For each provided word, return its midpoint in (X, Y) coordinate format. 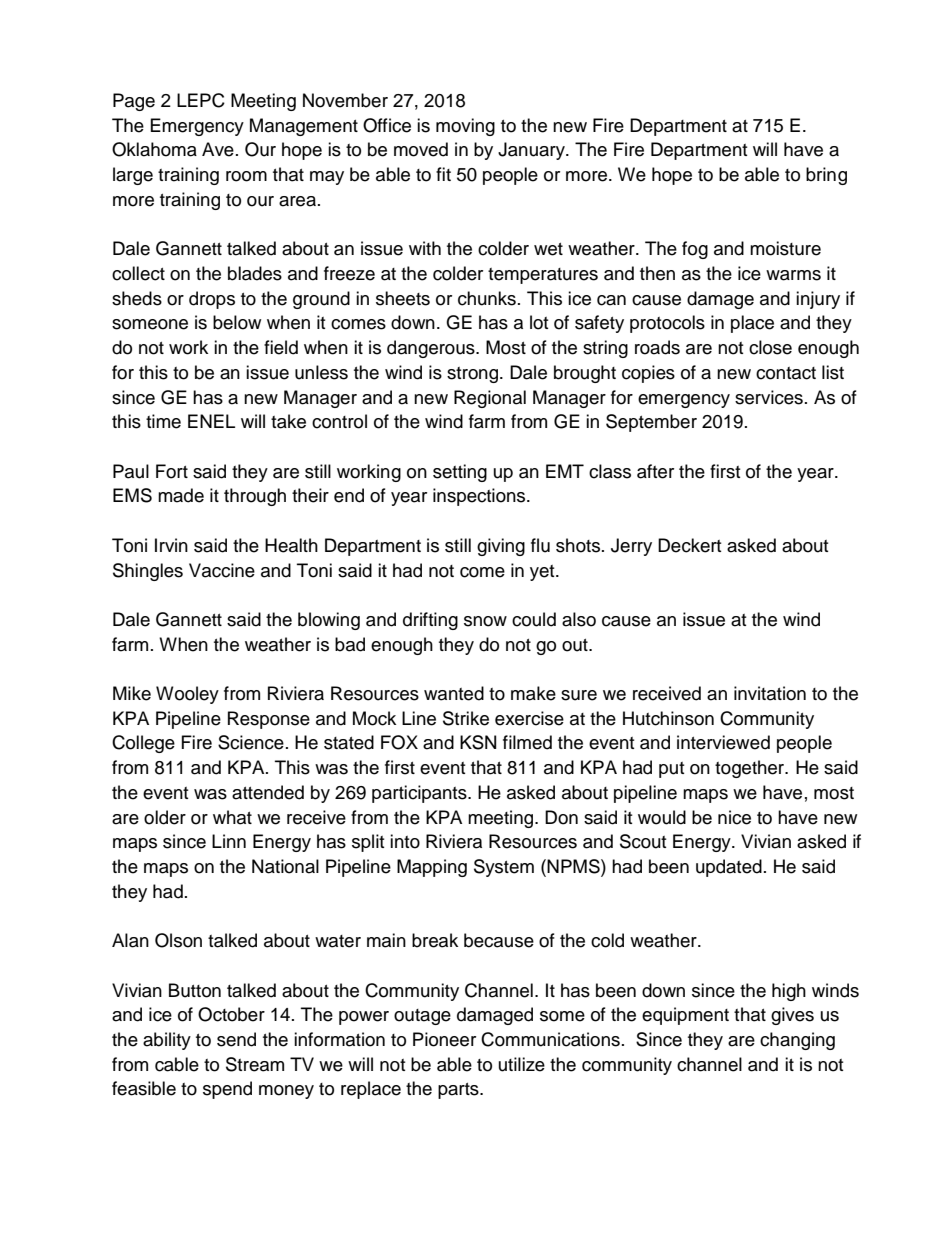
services (769, 397)
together (751, 769)
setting (460, 473)
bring (826, 176)
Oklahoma (154, 149)
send (236, 1039)
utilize (522, 1064)
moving (465, 127)
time (163, 421)
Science (251, 742)
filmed (527, 742)
